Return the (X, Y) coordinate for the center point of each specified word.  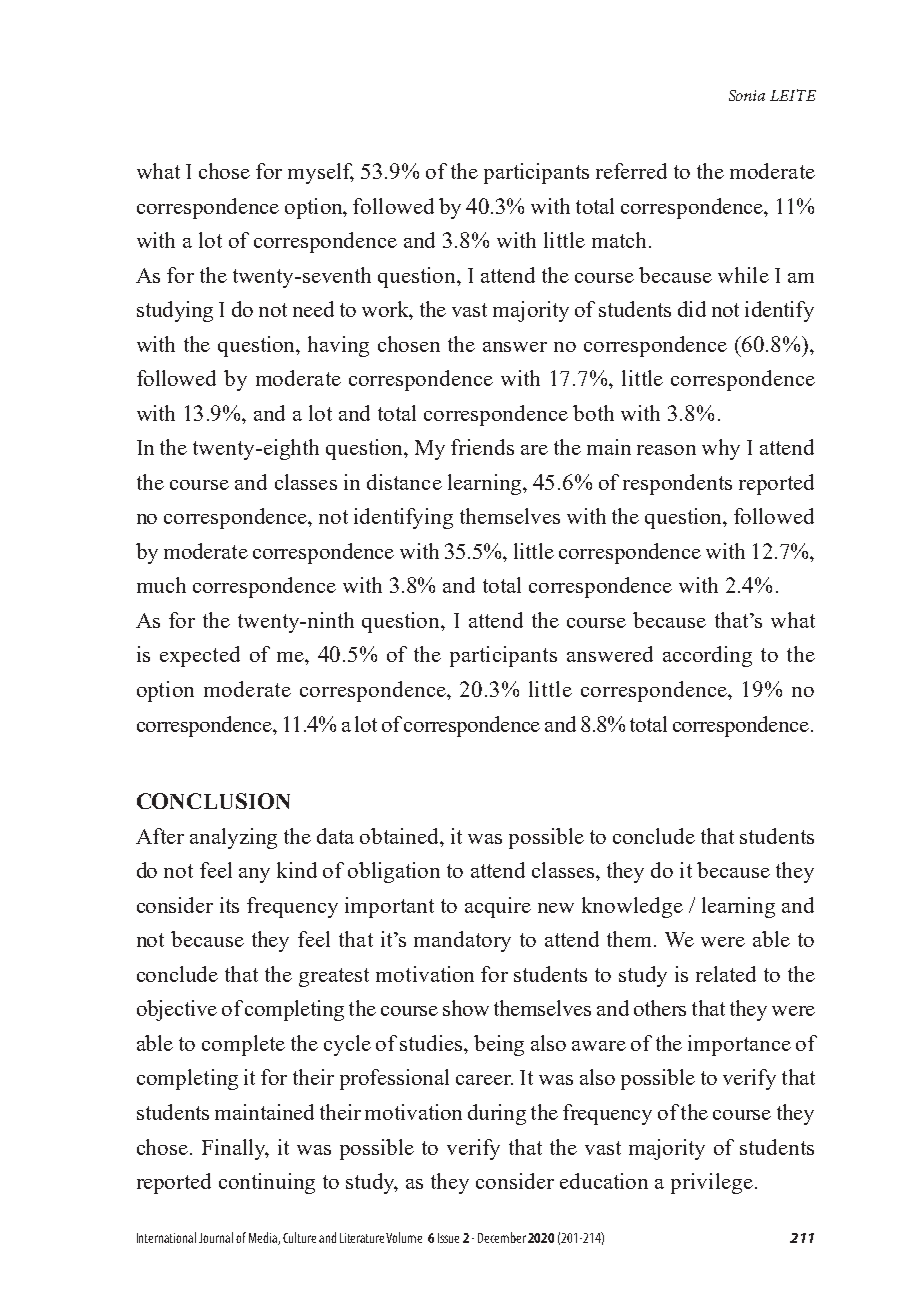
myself (321, 173)
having (338, 346)
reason (666, 450)
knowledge (632, 907)
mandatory (462, 941)
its (229, 905)
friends (482, 447)
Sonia (747, 95)
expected (200, 656)
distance (404, 482)
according (707, 656)
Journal (216, 1237)
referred (631, 171)
